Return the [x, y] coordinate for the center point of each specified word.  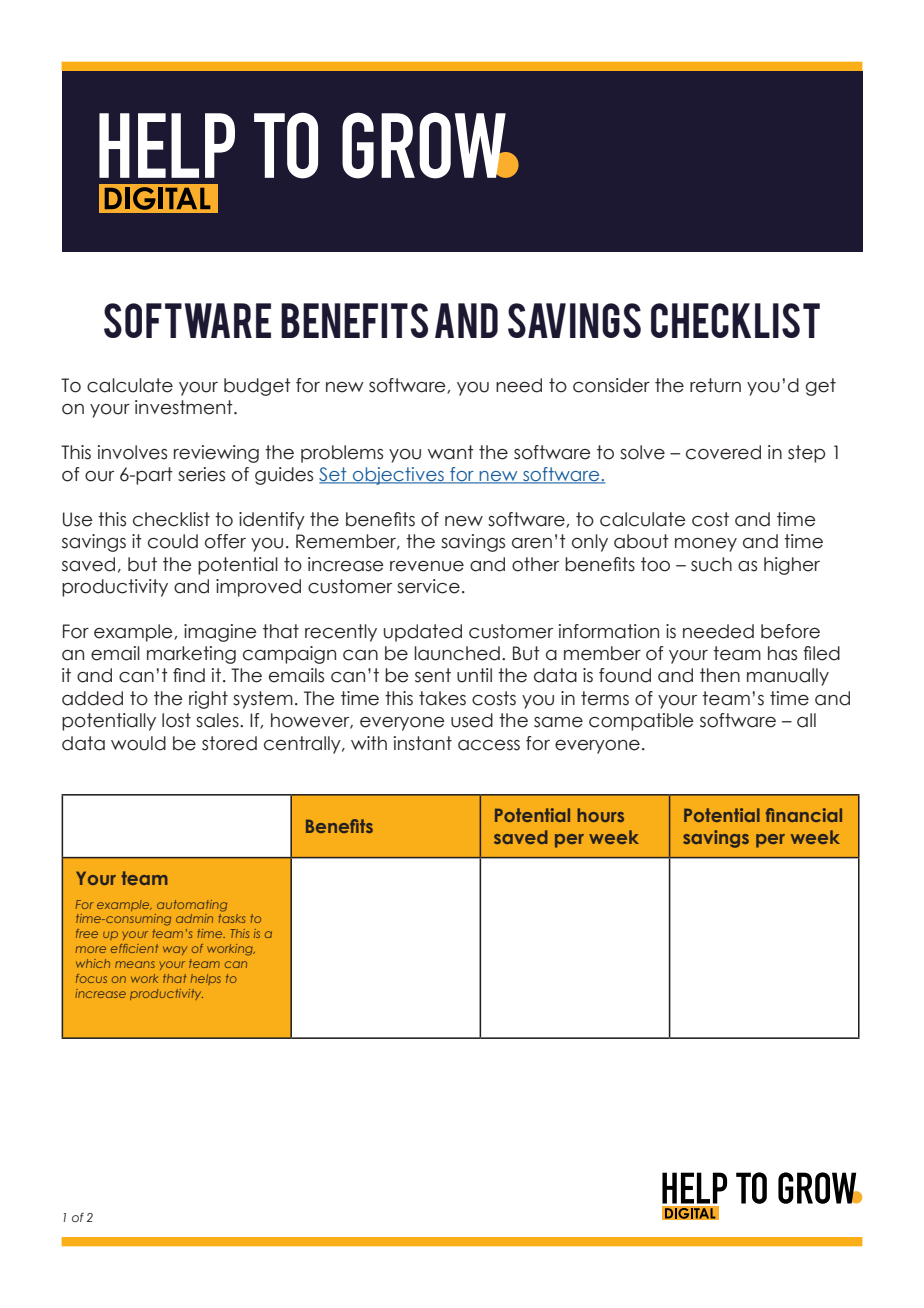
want [451, 452]
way [175, 950]
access [489, 745]
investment [185, 407]
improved [258, 588]
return [715, 385]
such [711, 564]
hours [600, 815]
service [428, 586]
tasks [231, 918]
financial [804, 815]
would [138, 743]
